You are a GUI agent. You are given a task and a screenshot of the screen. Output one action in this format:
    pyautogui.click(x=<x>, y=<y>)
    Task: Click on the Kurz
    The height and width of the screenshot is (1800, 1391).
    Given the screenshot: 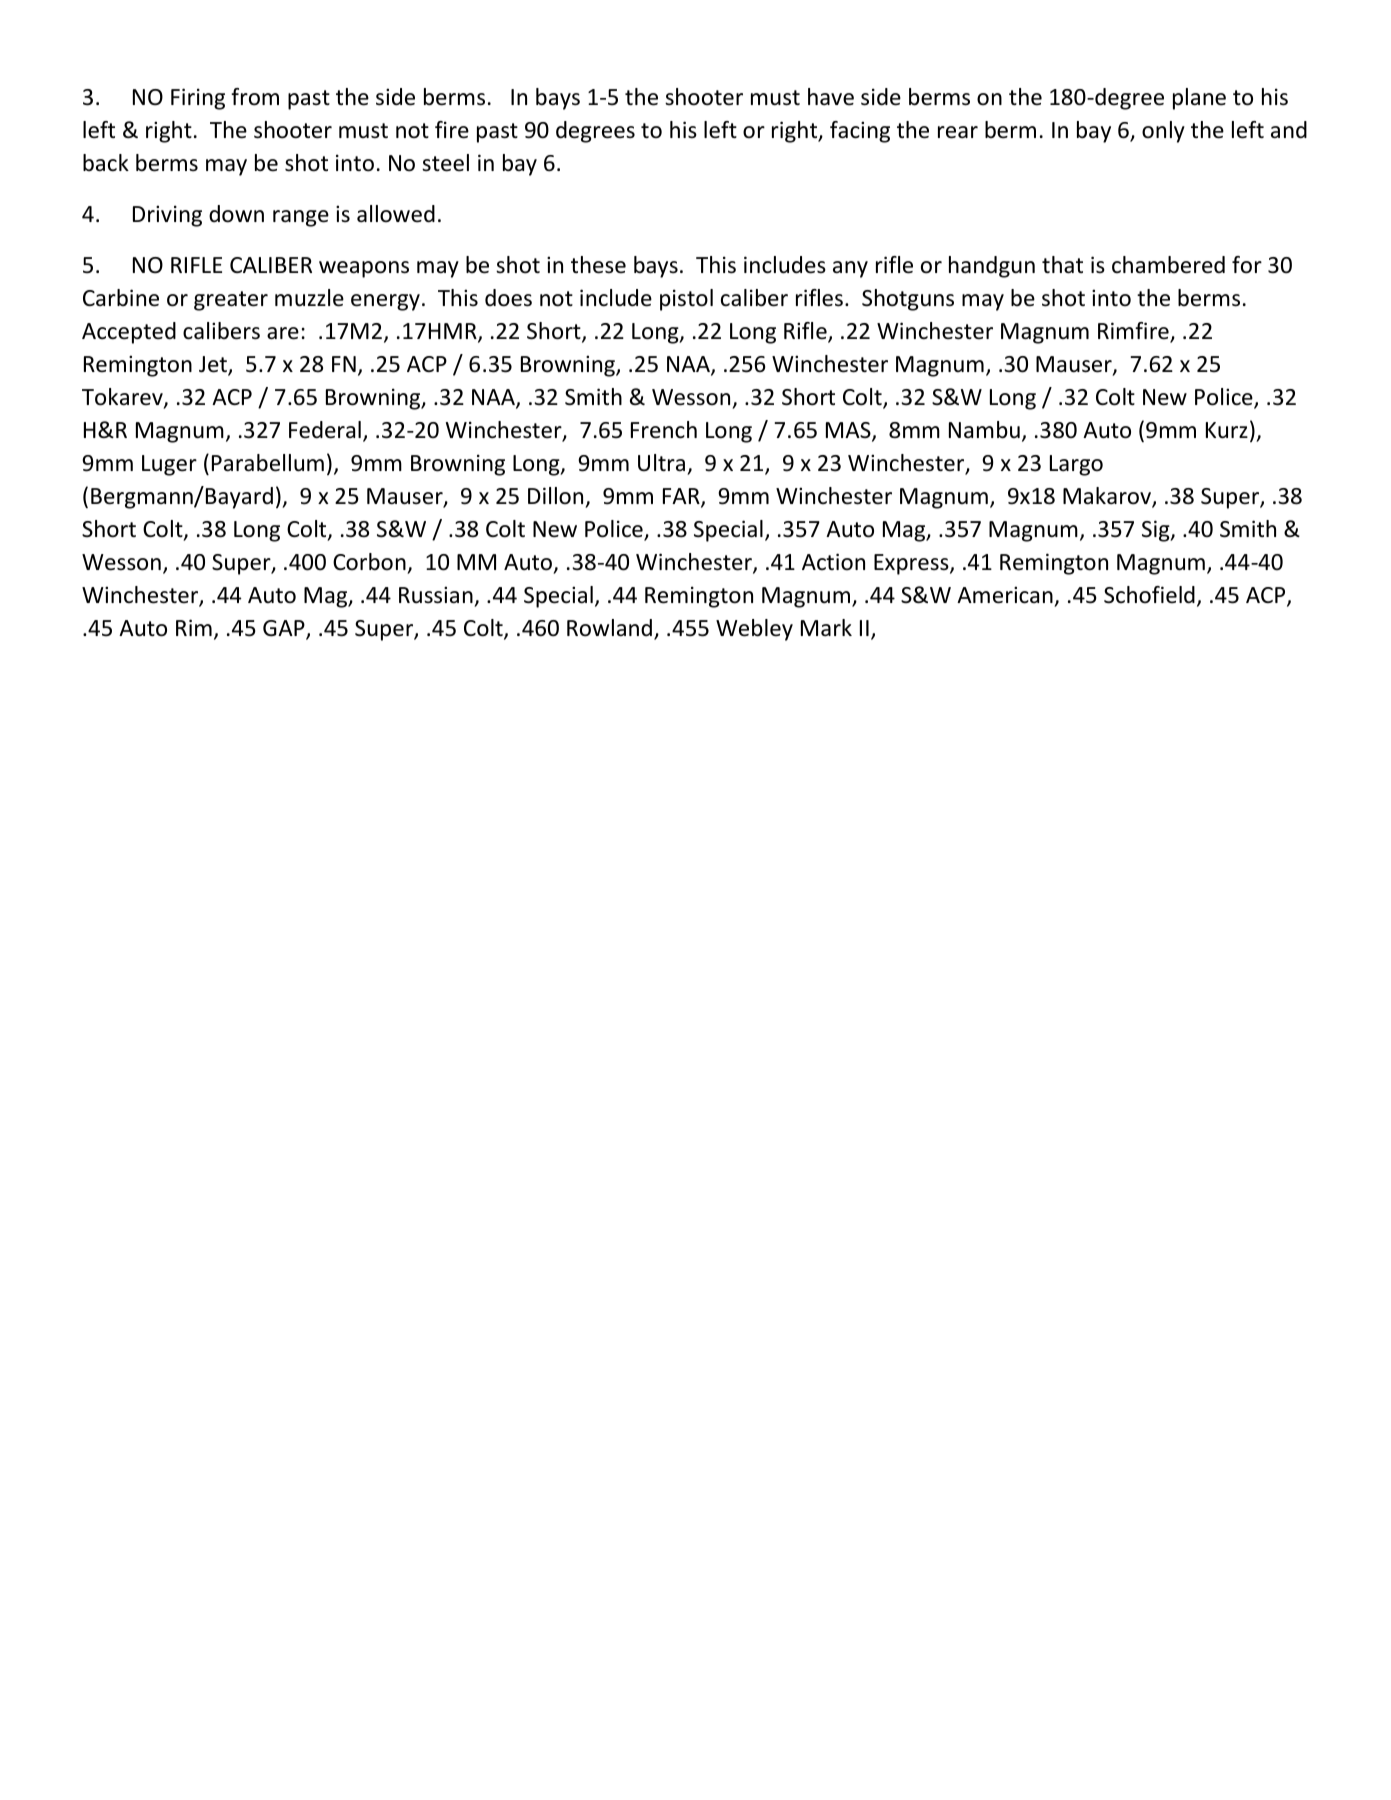 What is the action you would take?
    pyautogui.click(x=1227, y=430)
